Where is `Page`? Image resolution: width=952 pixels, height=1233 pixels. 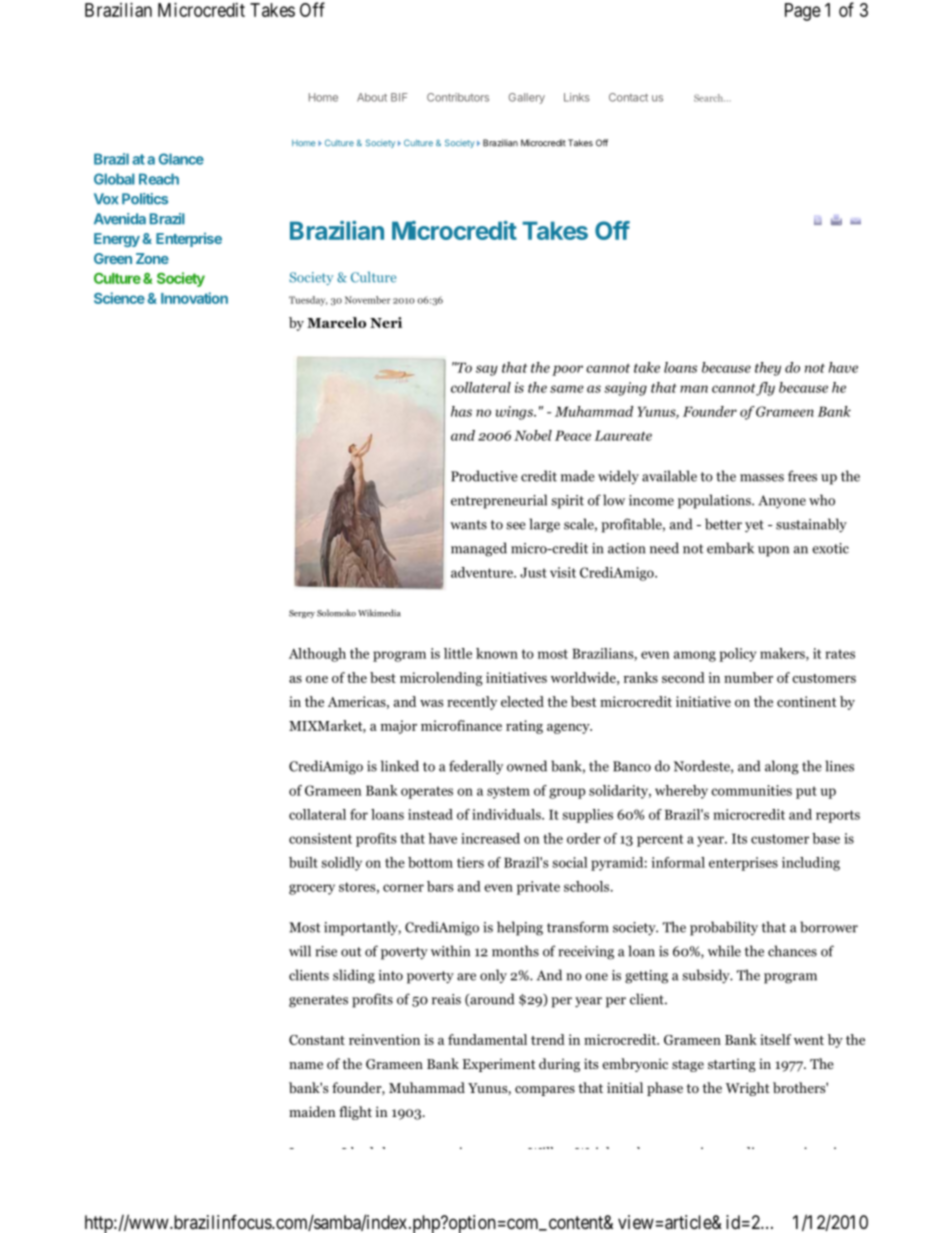 Page is located at coordinates (803, 12).
